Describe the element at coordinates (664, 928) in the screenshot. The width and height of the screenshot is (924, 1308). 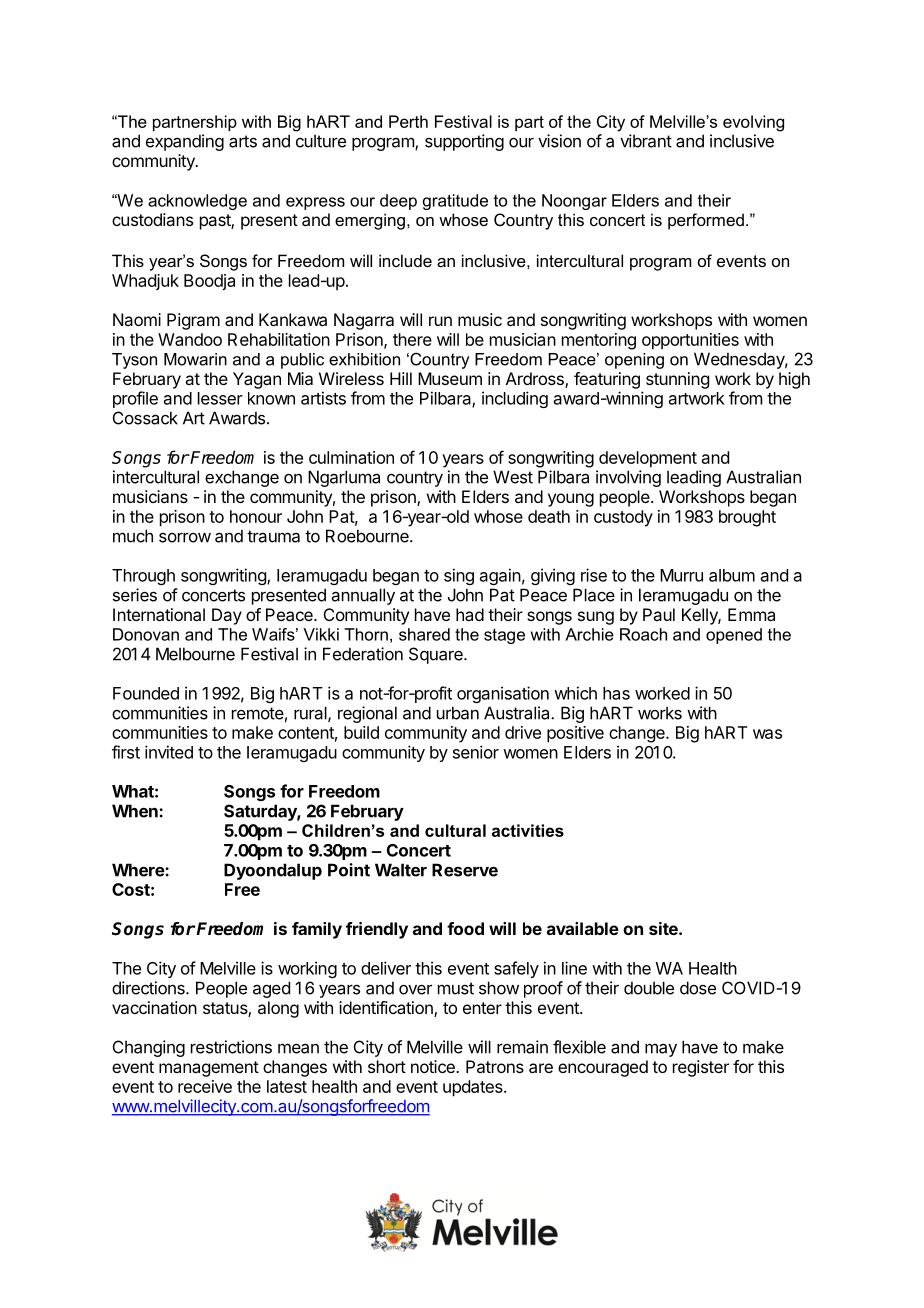
I see `site` at that location.
